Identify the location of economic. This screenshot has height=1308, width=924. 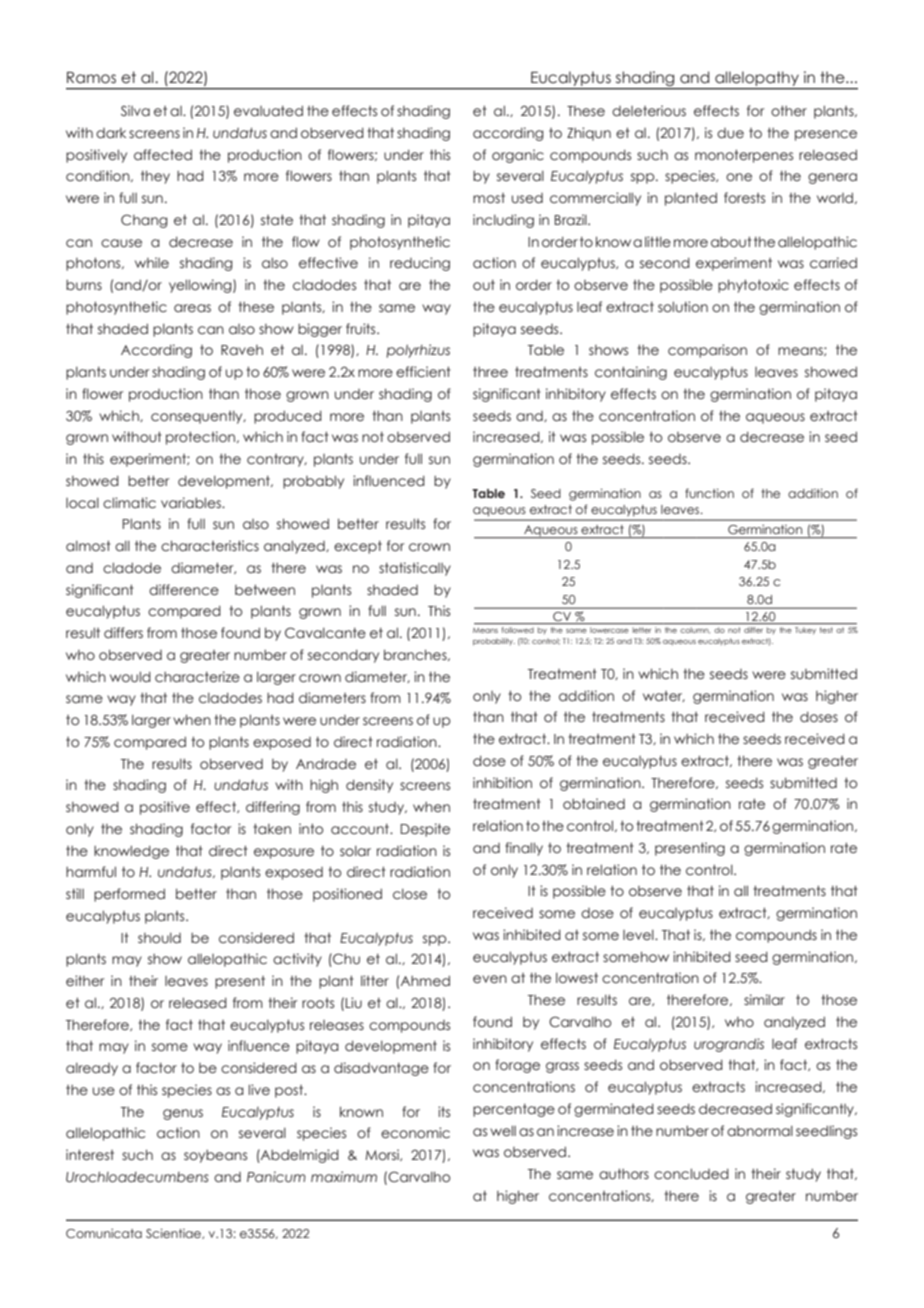
(415, 1133).
